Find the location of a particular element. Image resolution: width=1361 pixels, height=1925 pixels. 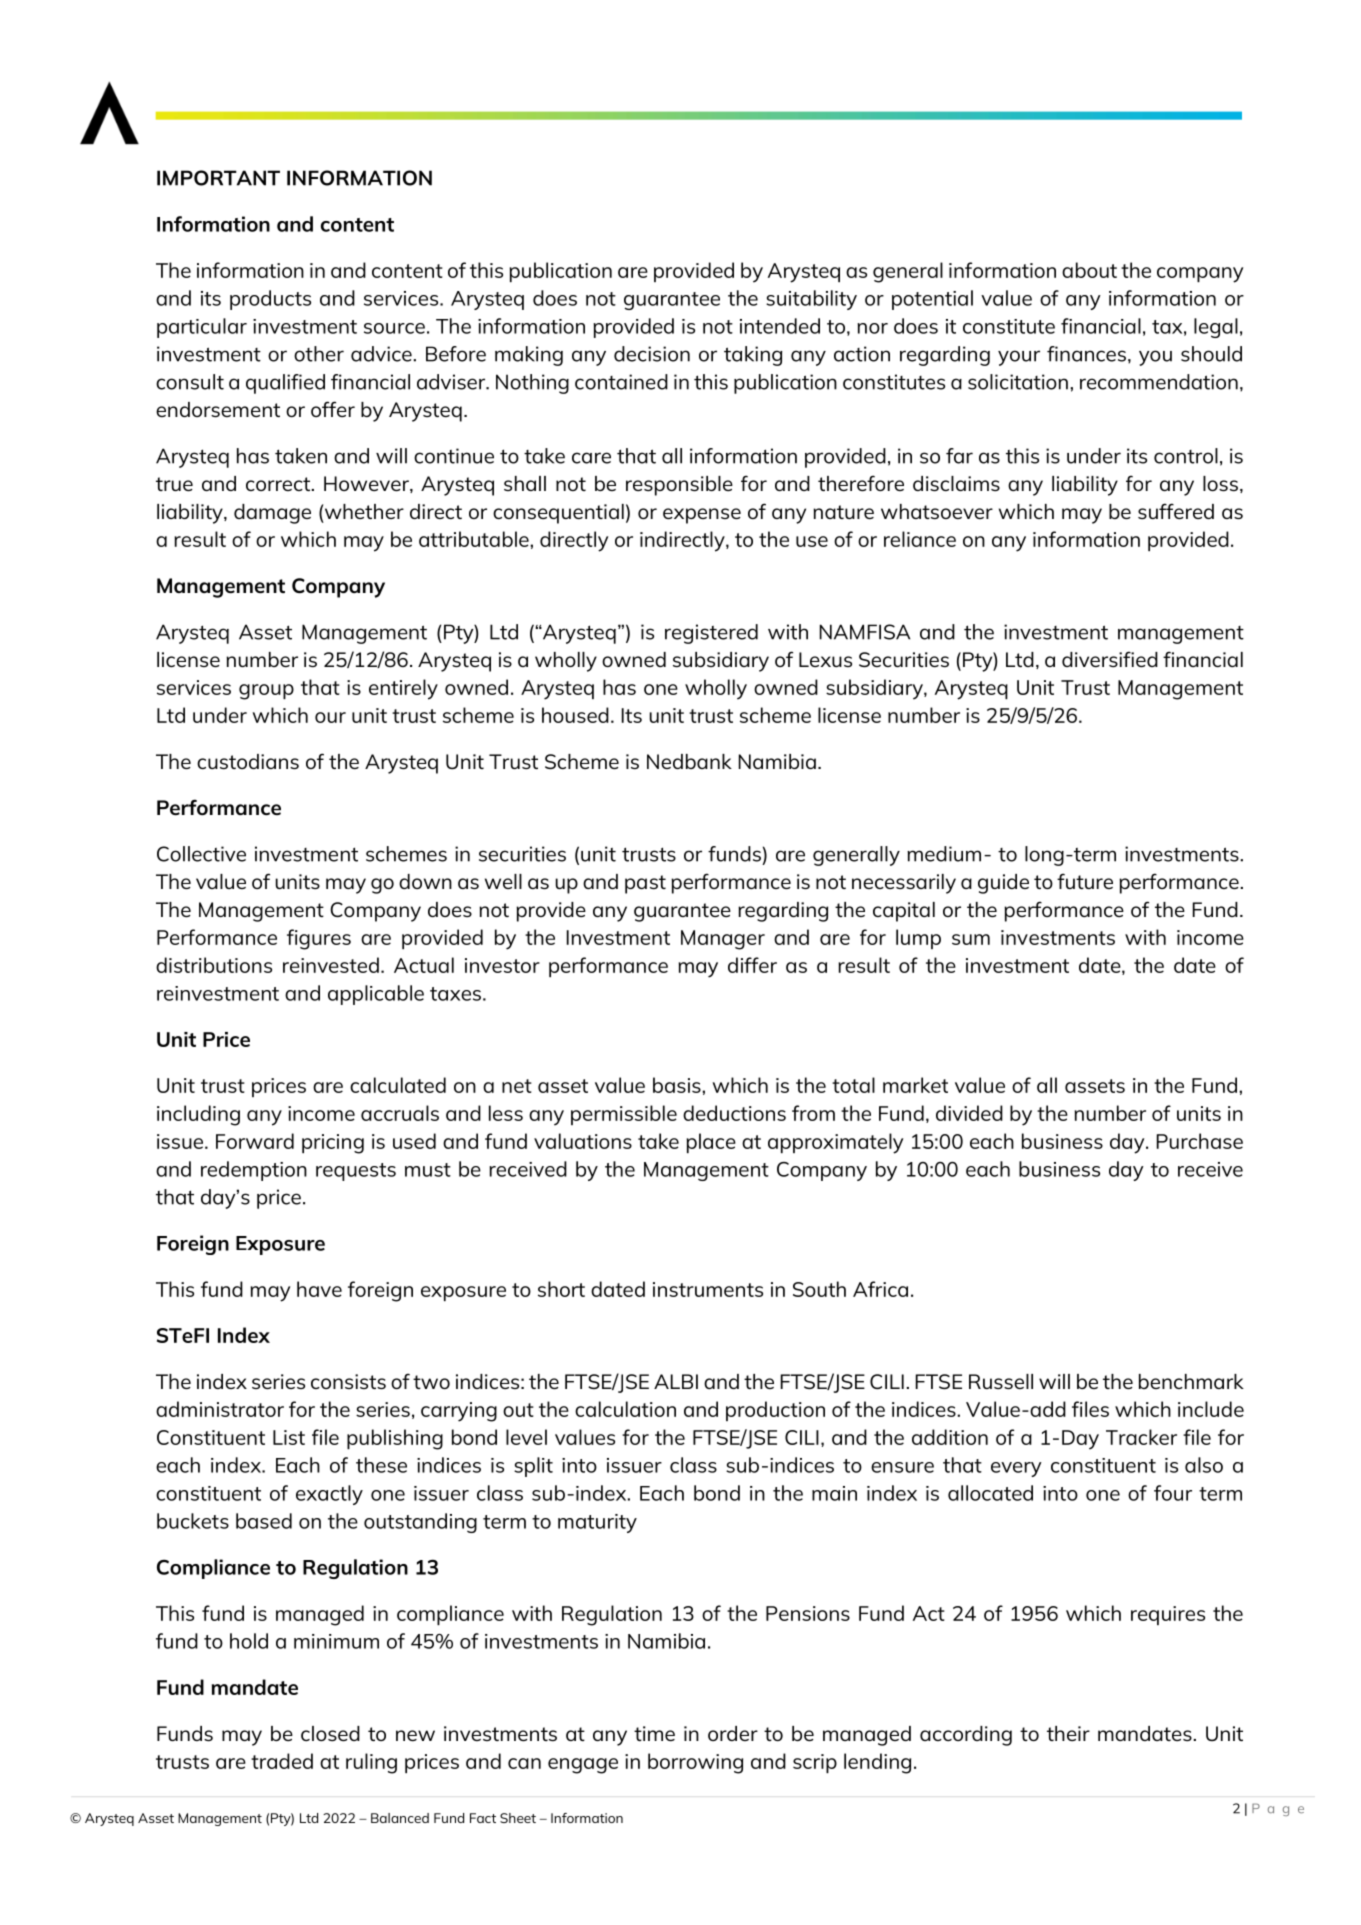

sum is located at coordinates (971, 939).
